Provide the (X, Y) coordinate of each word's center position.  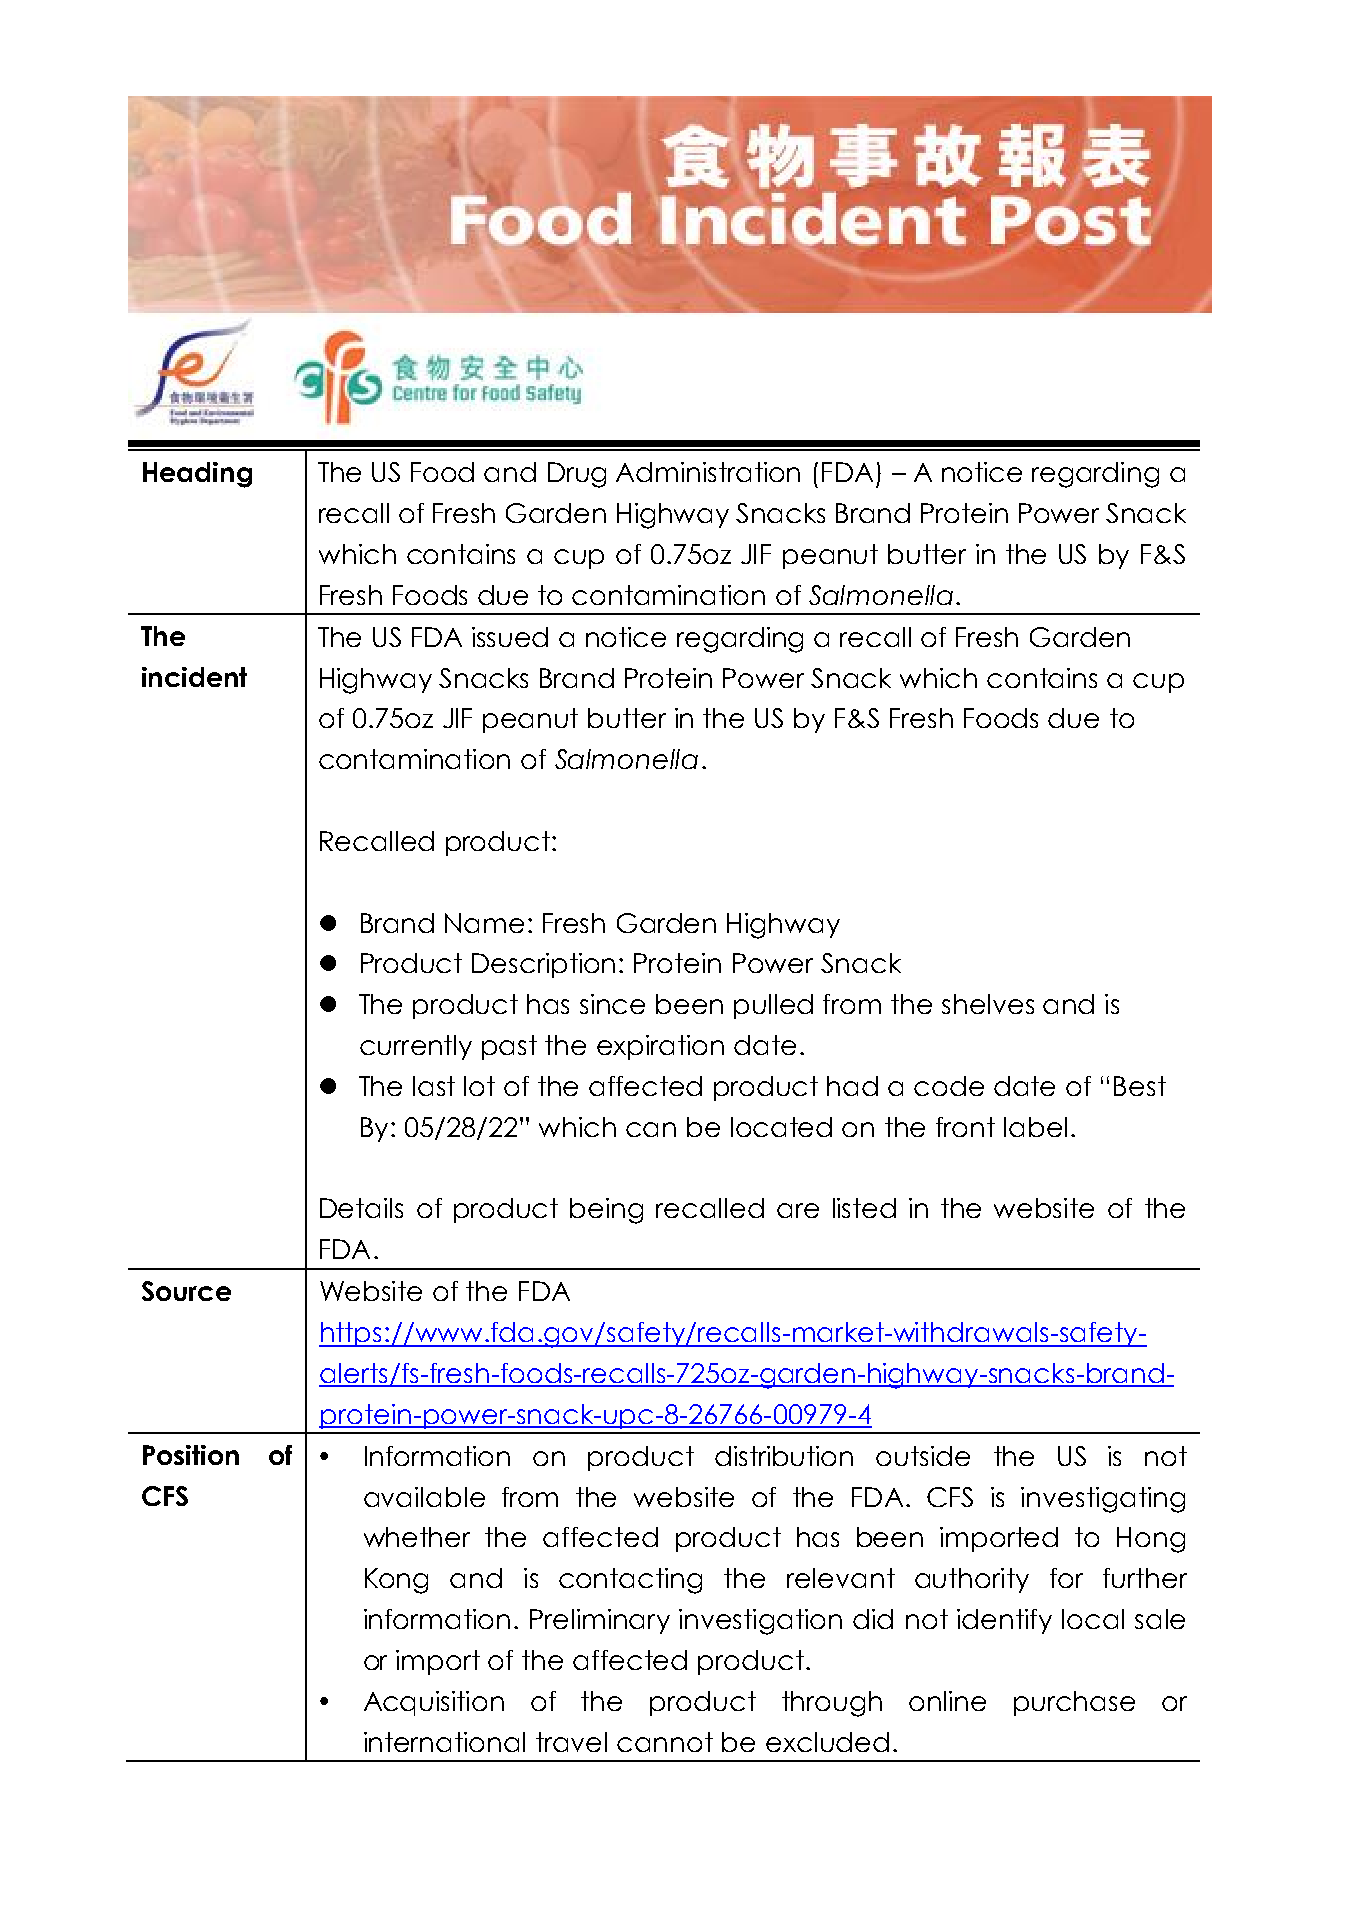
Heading (197, 475)
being (606, 1211)
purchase (1074, 1703)
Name (484, 923)
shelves (988, 1004)
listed (864, 1208)
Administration (708, 472)
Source (186, 1291)
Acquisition (434, 1703)
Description (543, 965)
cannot (665, 1742)
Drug (577, 475)
